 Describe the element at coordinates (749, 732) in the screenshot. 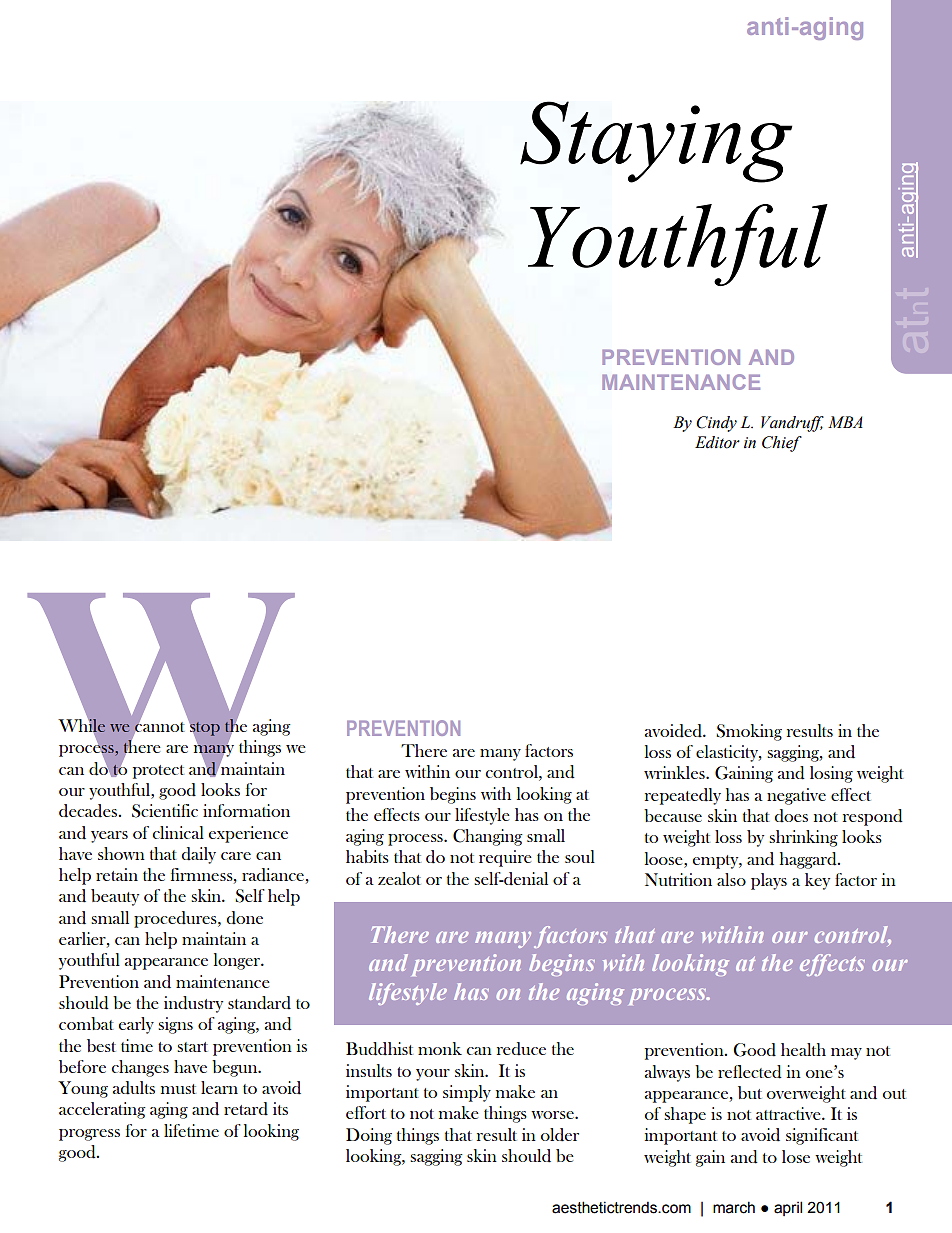

I see `Smoking` at that location.
